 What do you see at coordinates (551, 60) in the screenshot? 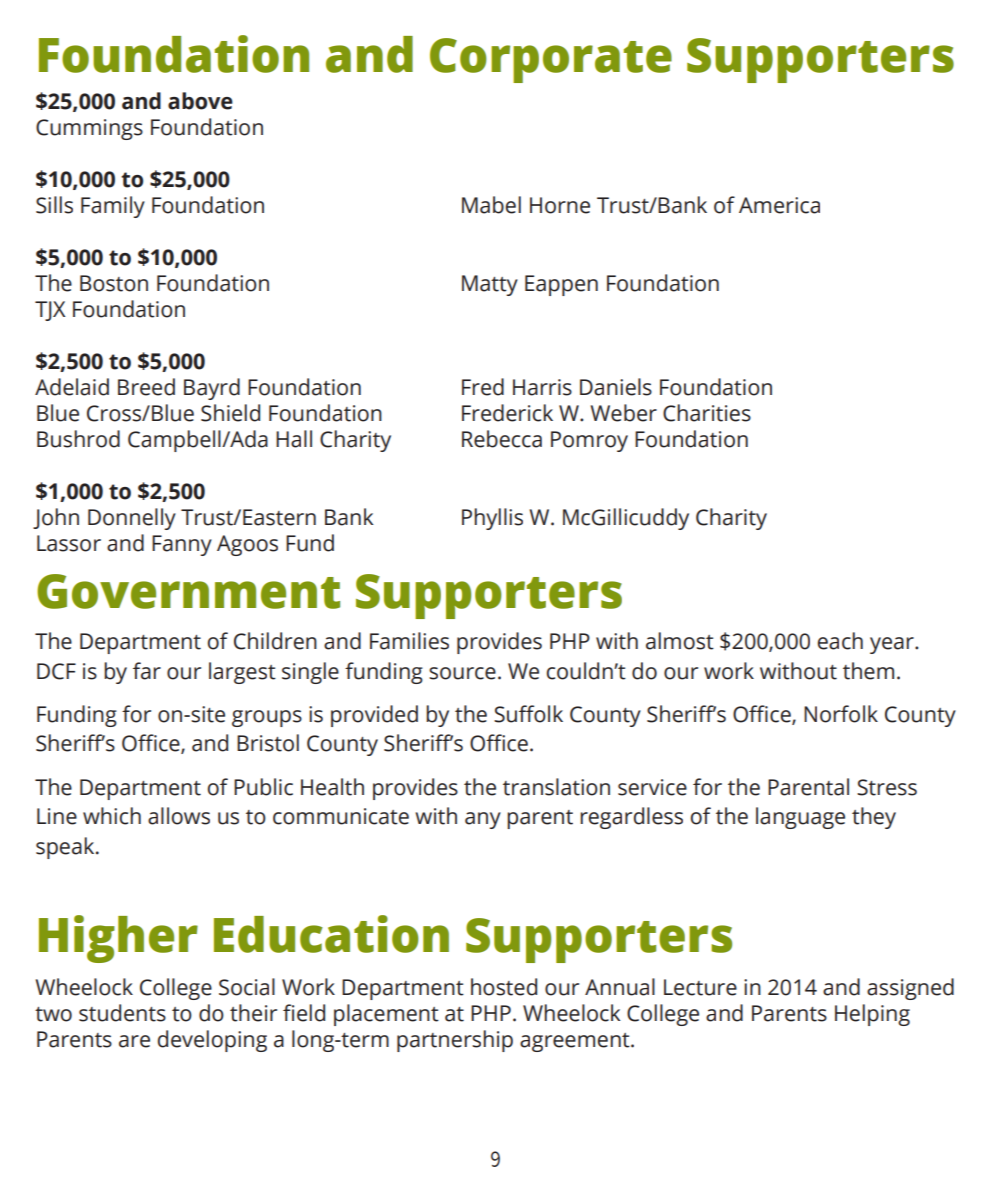
I see `Corporate` at bounding box center [551, 60].
